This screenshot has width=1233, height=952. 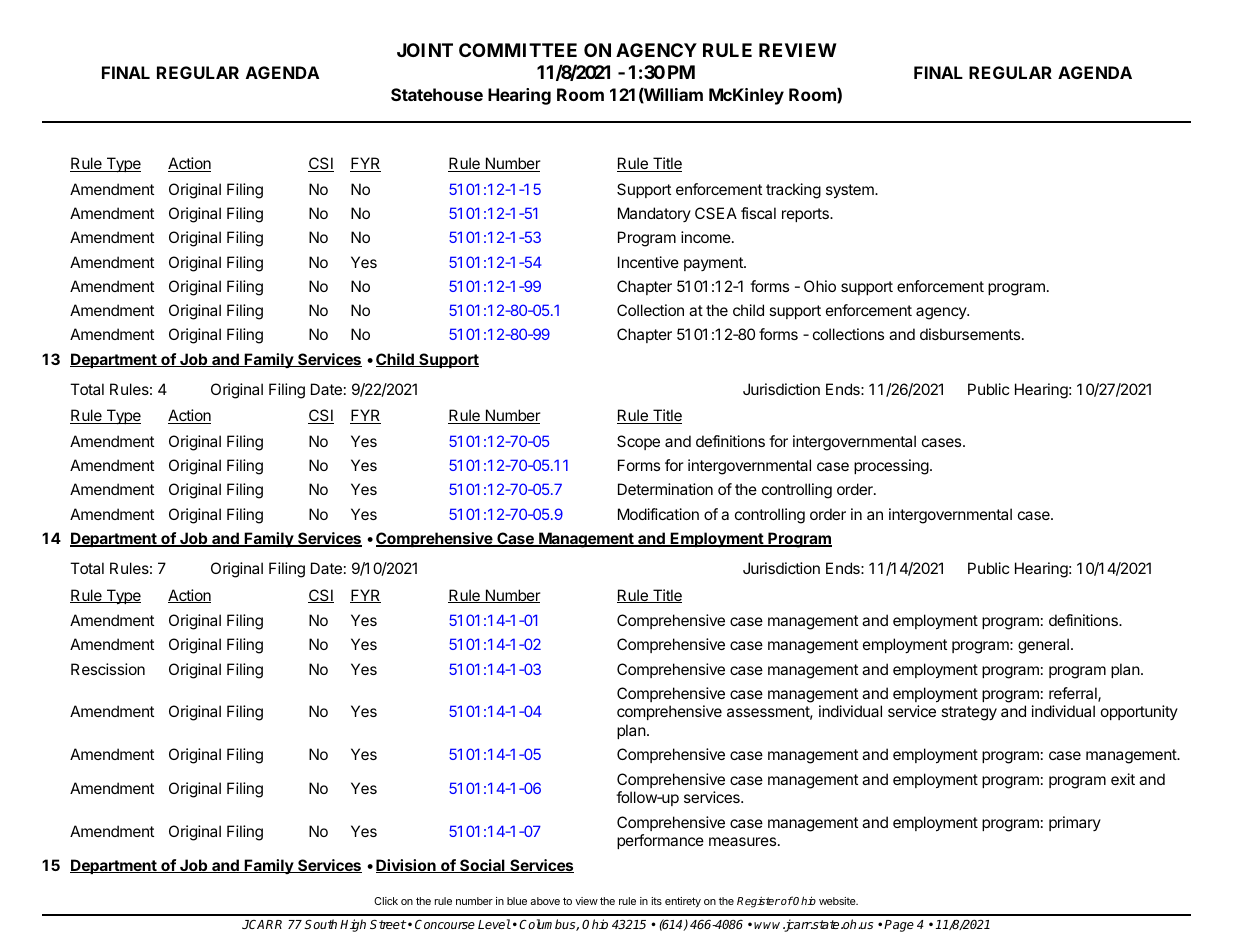 What do you see at coordinates (425, 50) in the screenshot?
I see `JOINT` at bounding box center [425, 50].
